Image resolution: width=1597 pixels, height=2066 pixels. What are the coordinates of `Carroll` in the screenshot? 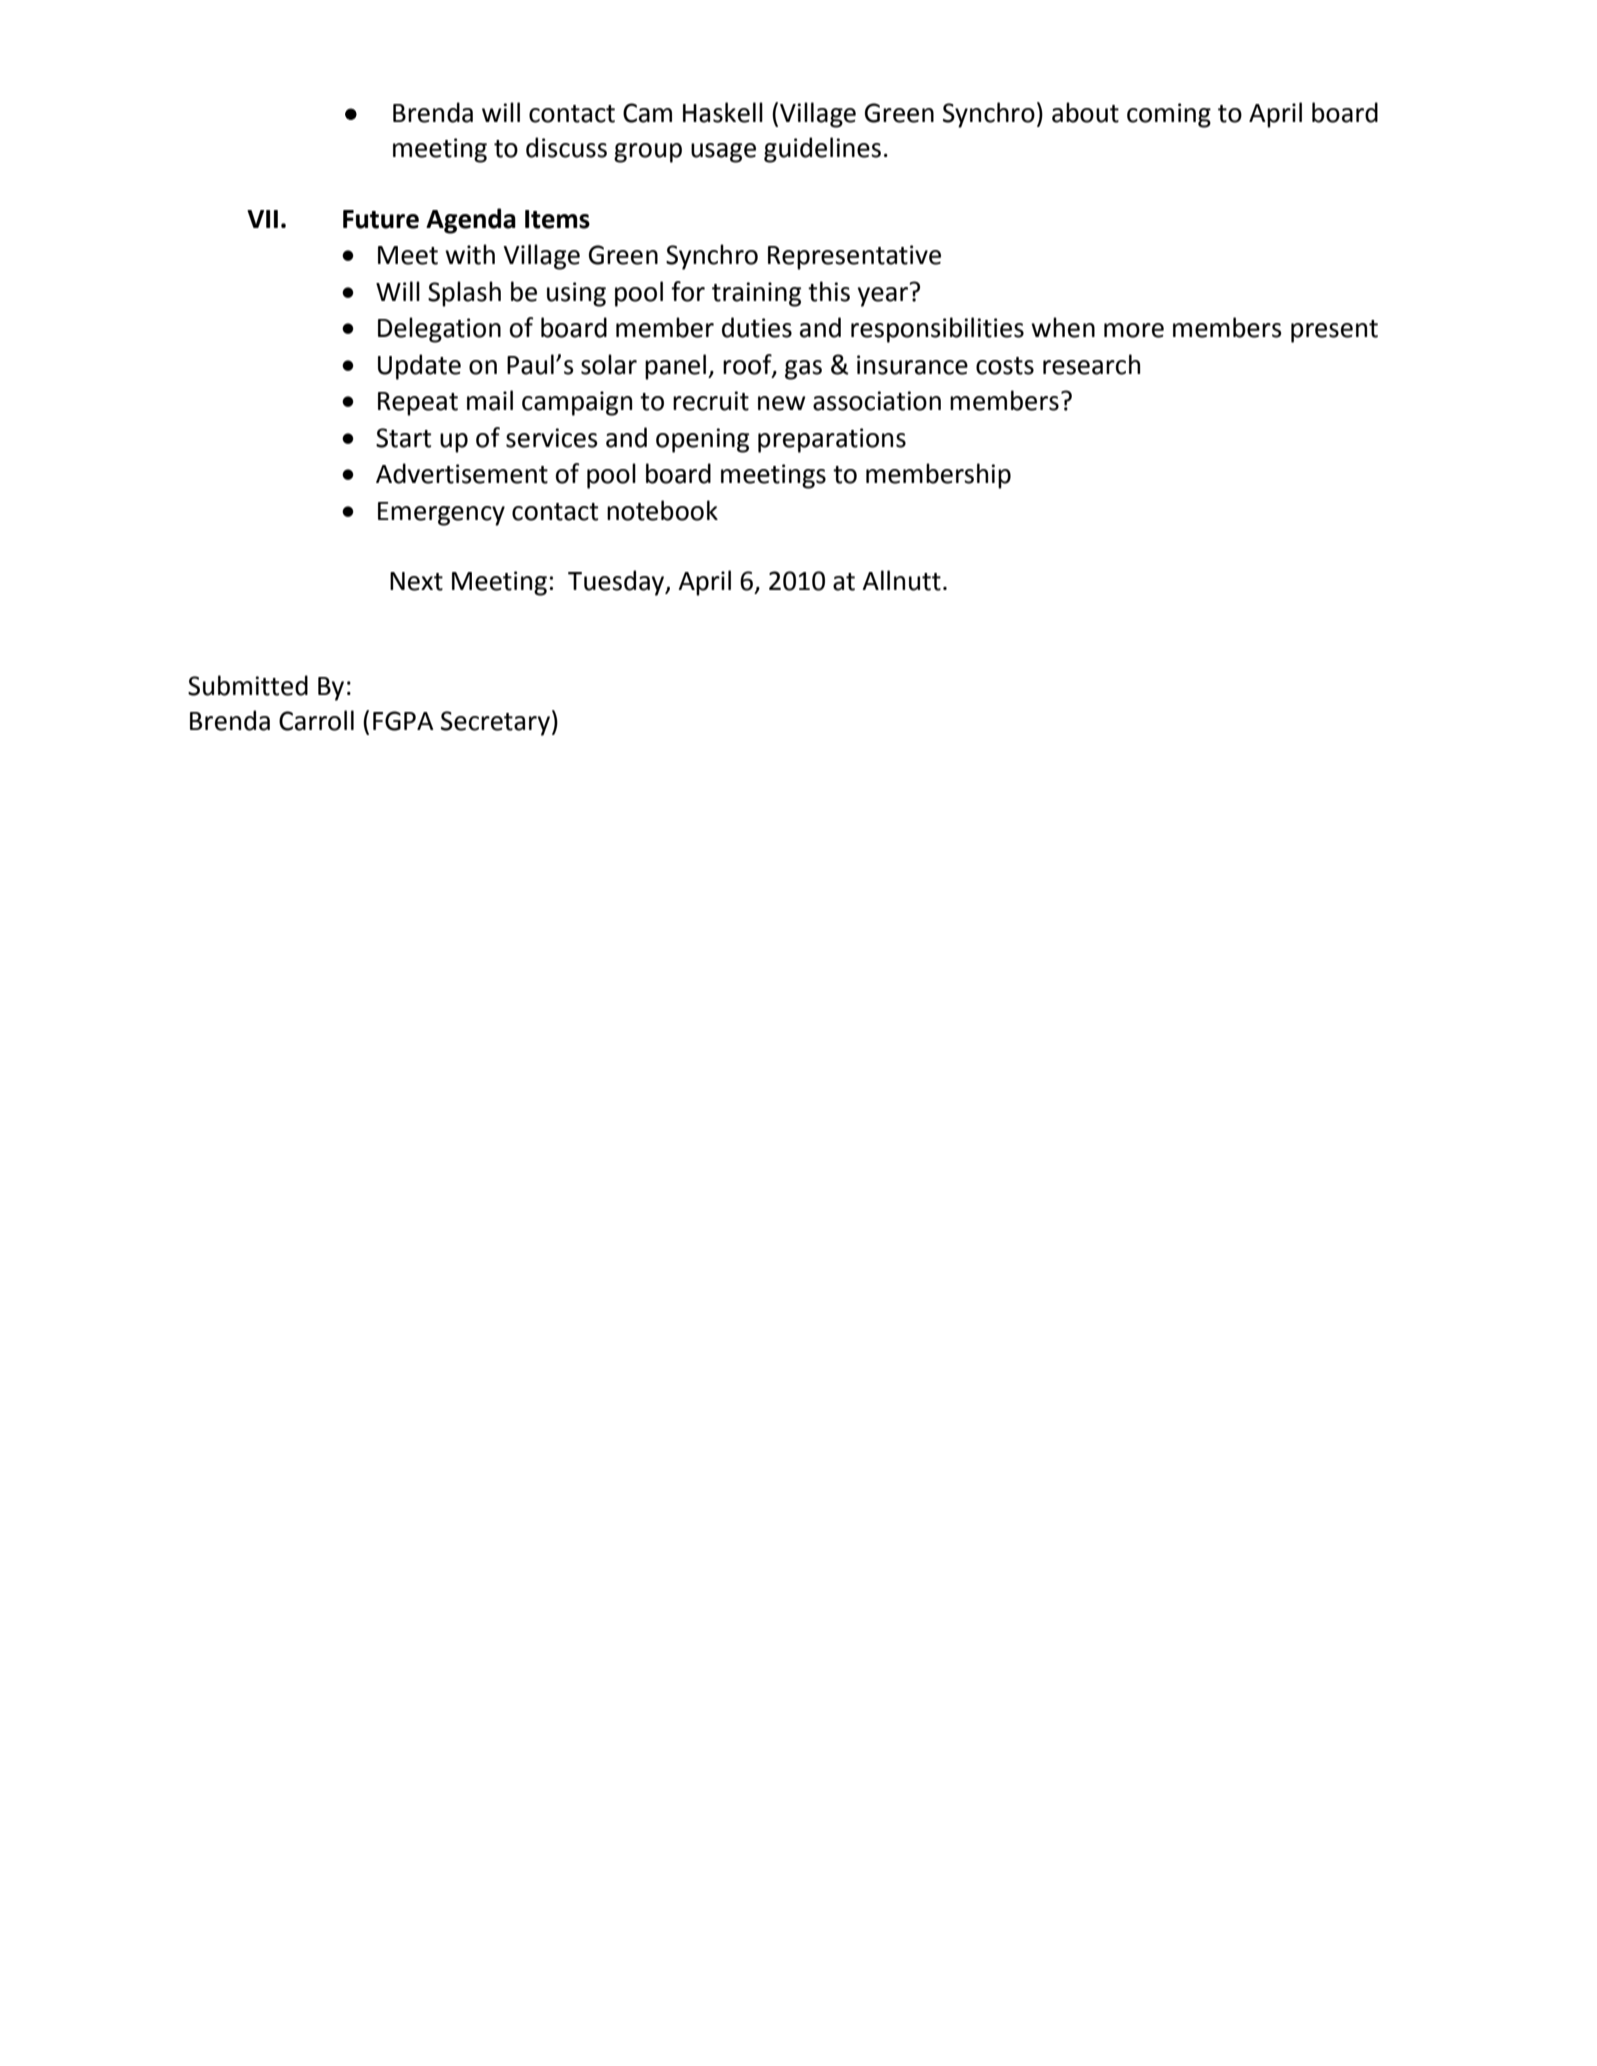 It's located at (316, 720).
